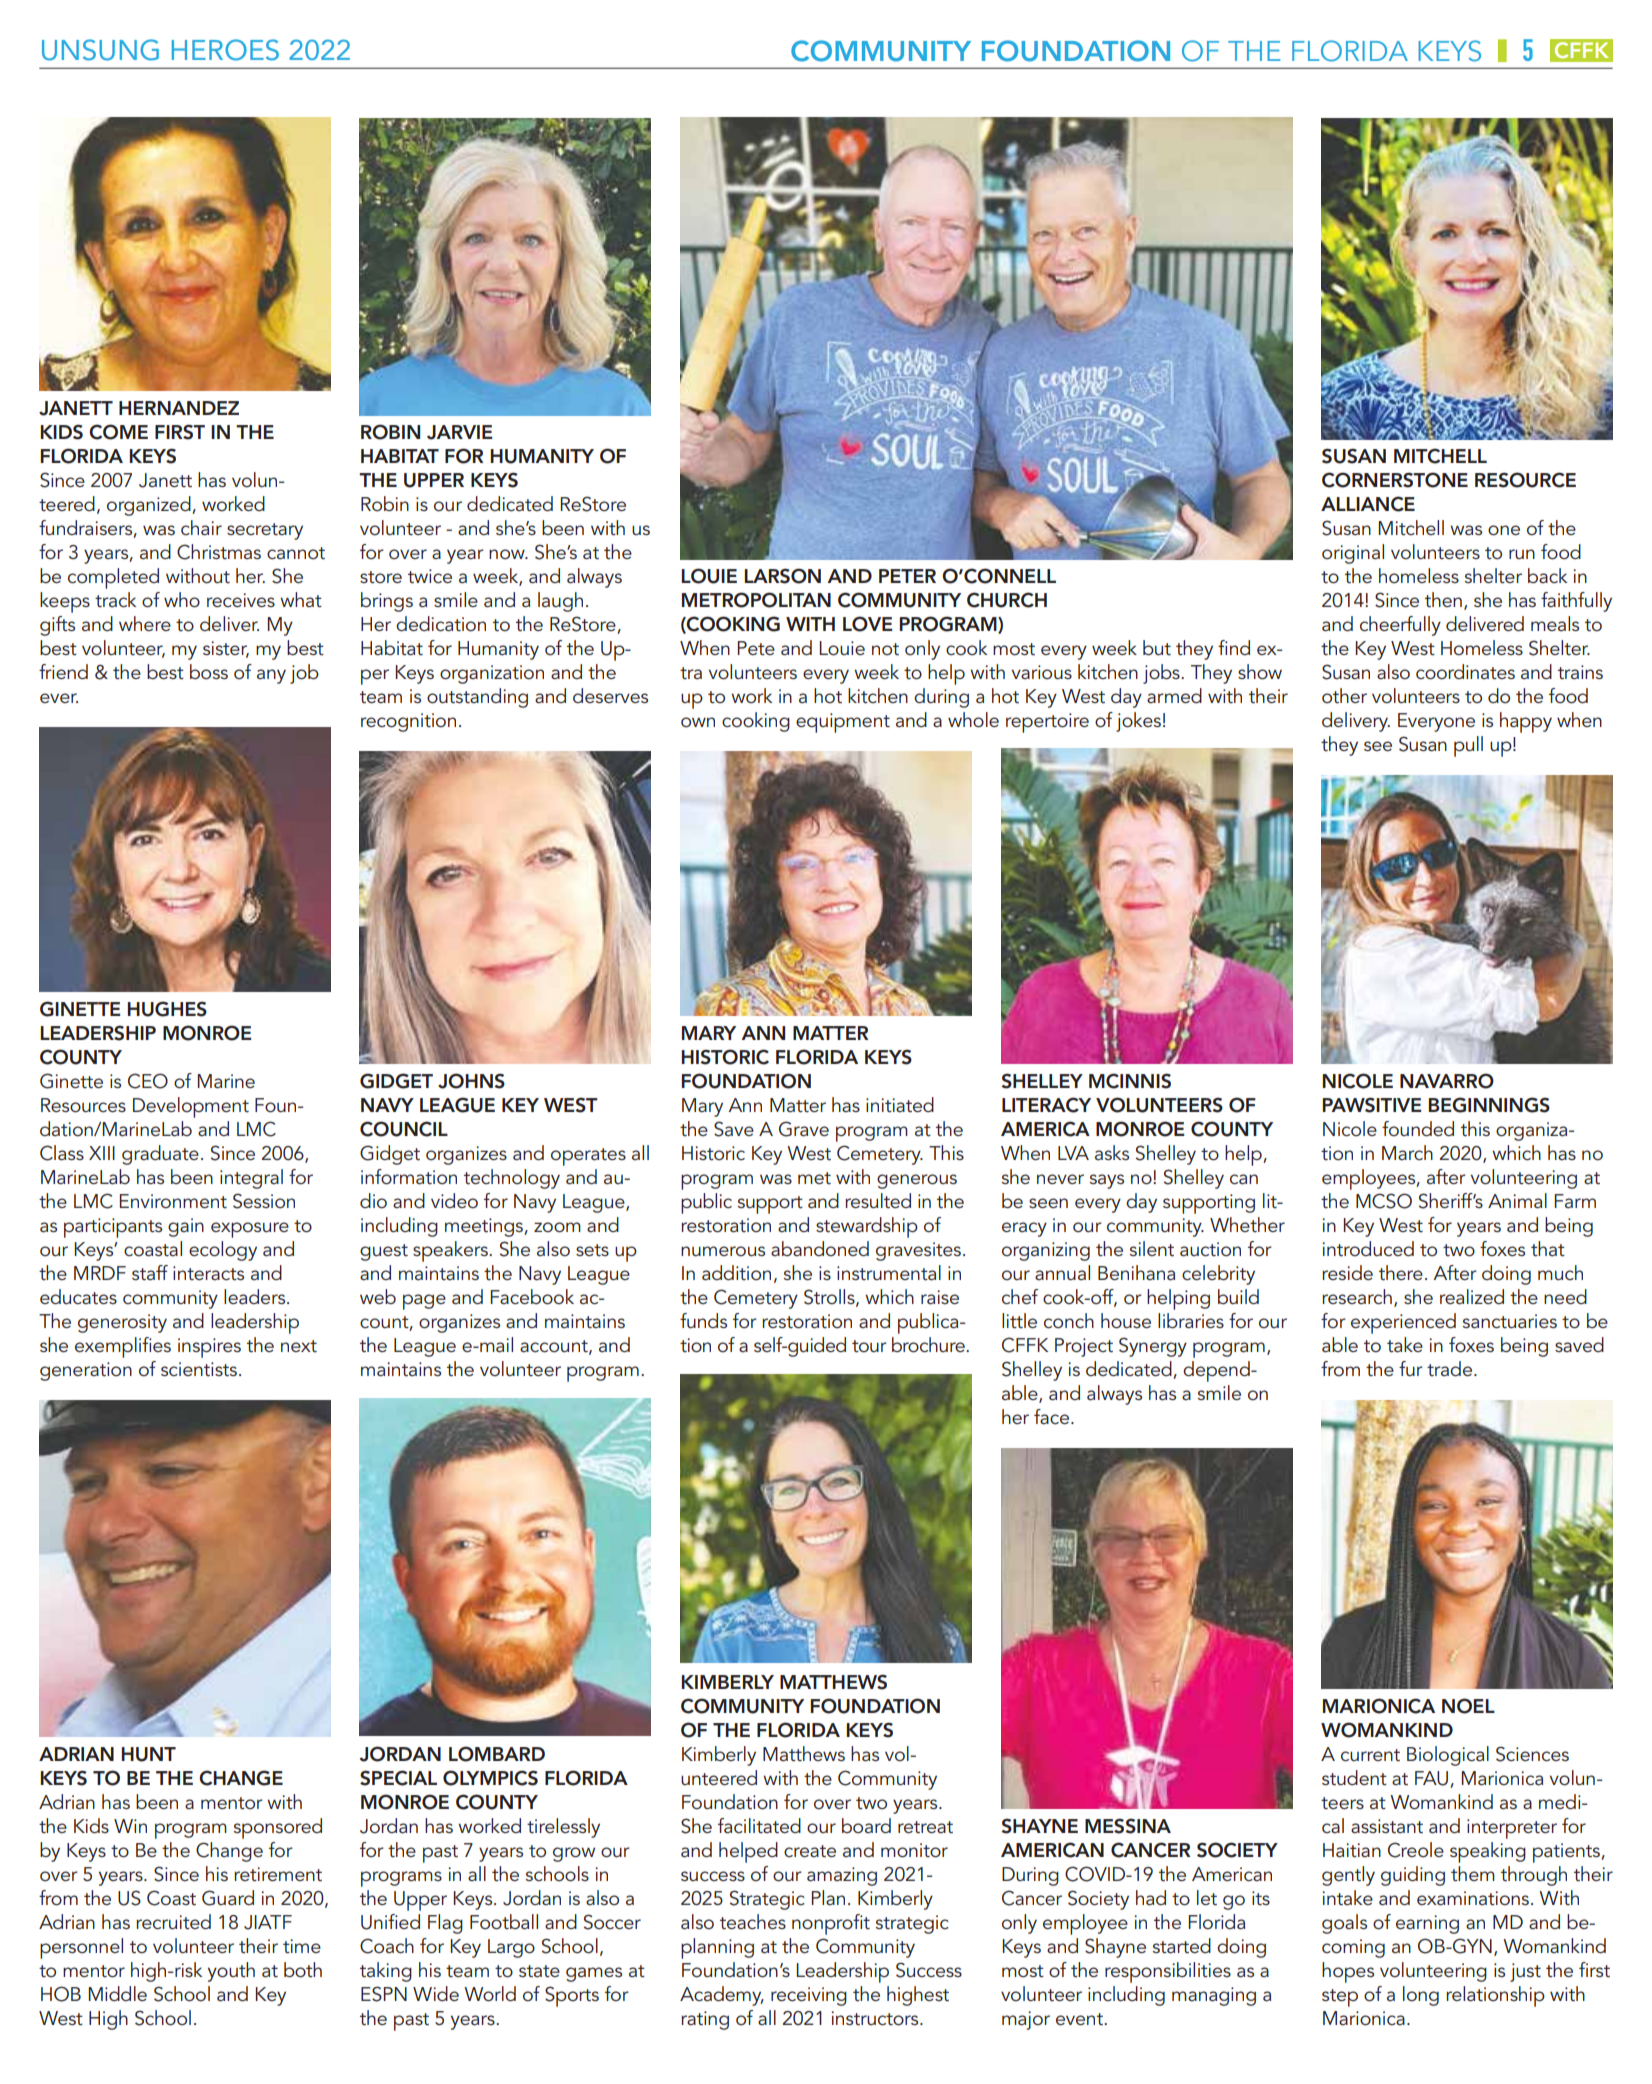 This screenshot has width=1652, height=2084. I want to click on NAVARRO, so click(1447, 1081).
